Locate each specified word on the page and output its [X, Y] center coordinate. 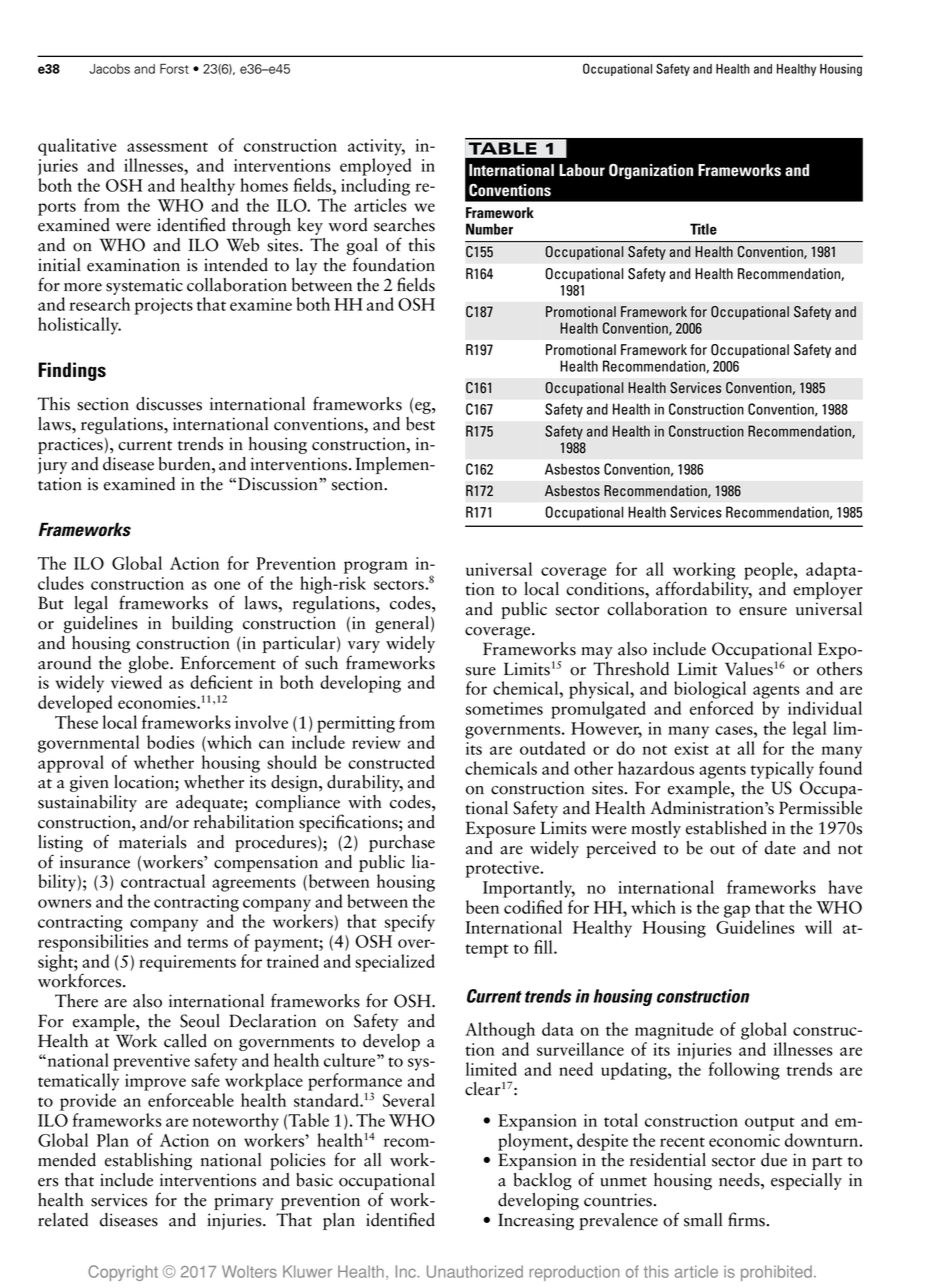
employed [375, 167]
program [376, 567]
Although [500, 1031]
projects [163, 306]
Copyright [123, 1273]
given [89, 783]
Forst [174, 69]
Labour [582, 170]
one [227, 585]
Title [703, 229]
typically [782, 770]
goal [362, 246]
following [744, 1071]
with [365, 802]
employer [828, 589]
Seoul [200, 1021]
